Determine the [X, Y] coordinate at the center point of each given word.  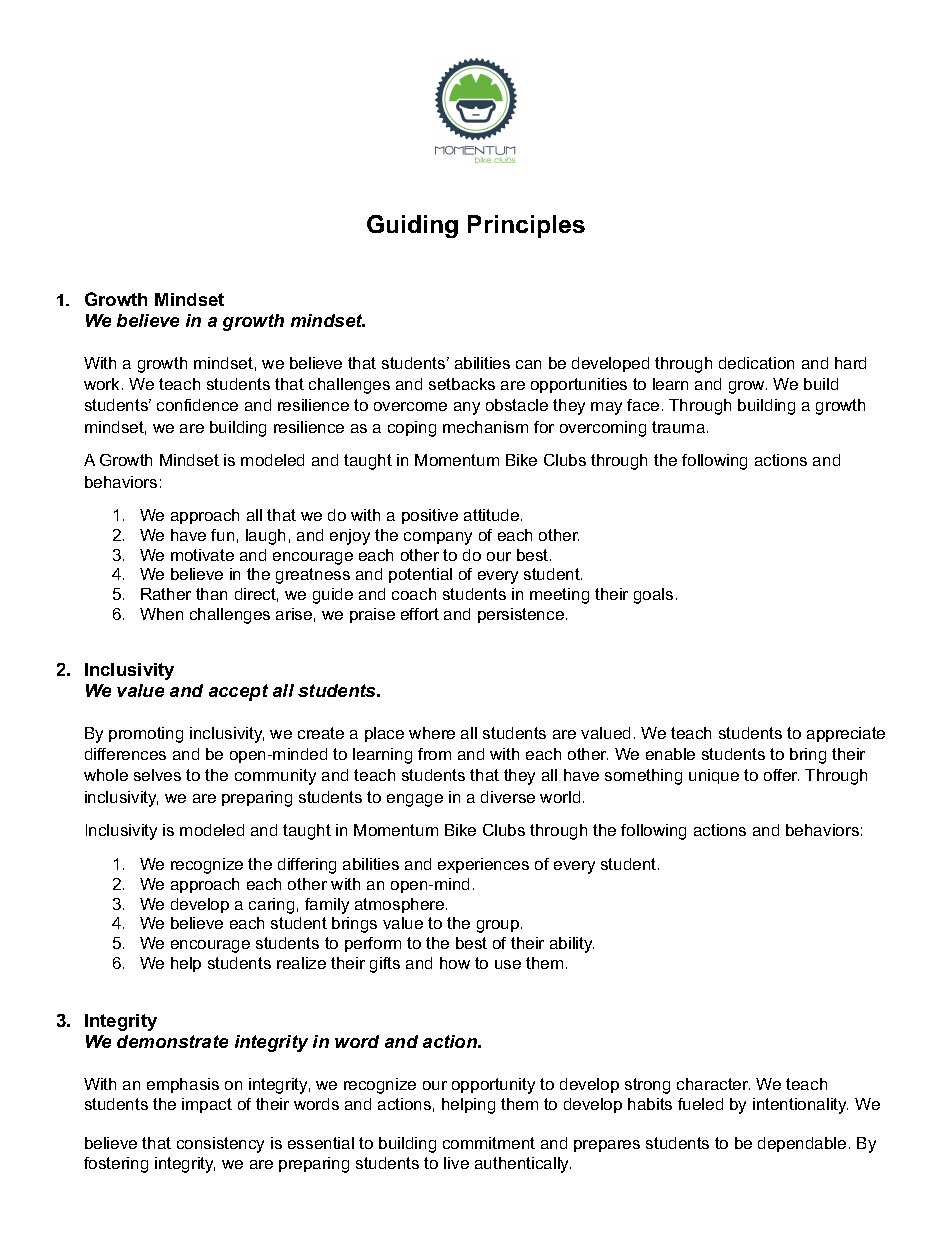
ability [572, 945]
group [499, 926]
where [432, 733]
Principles [526, 226]
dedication [756, 363]
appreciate [846, 734]
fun [222, 535]
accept [238, 692]
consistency [220, 1145]
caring [271, 906]
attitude [493, 515]
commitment [489, 1143]
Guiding [412, 226]
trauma [678, 427]
